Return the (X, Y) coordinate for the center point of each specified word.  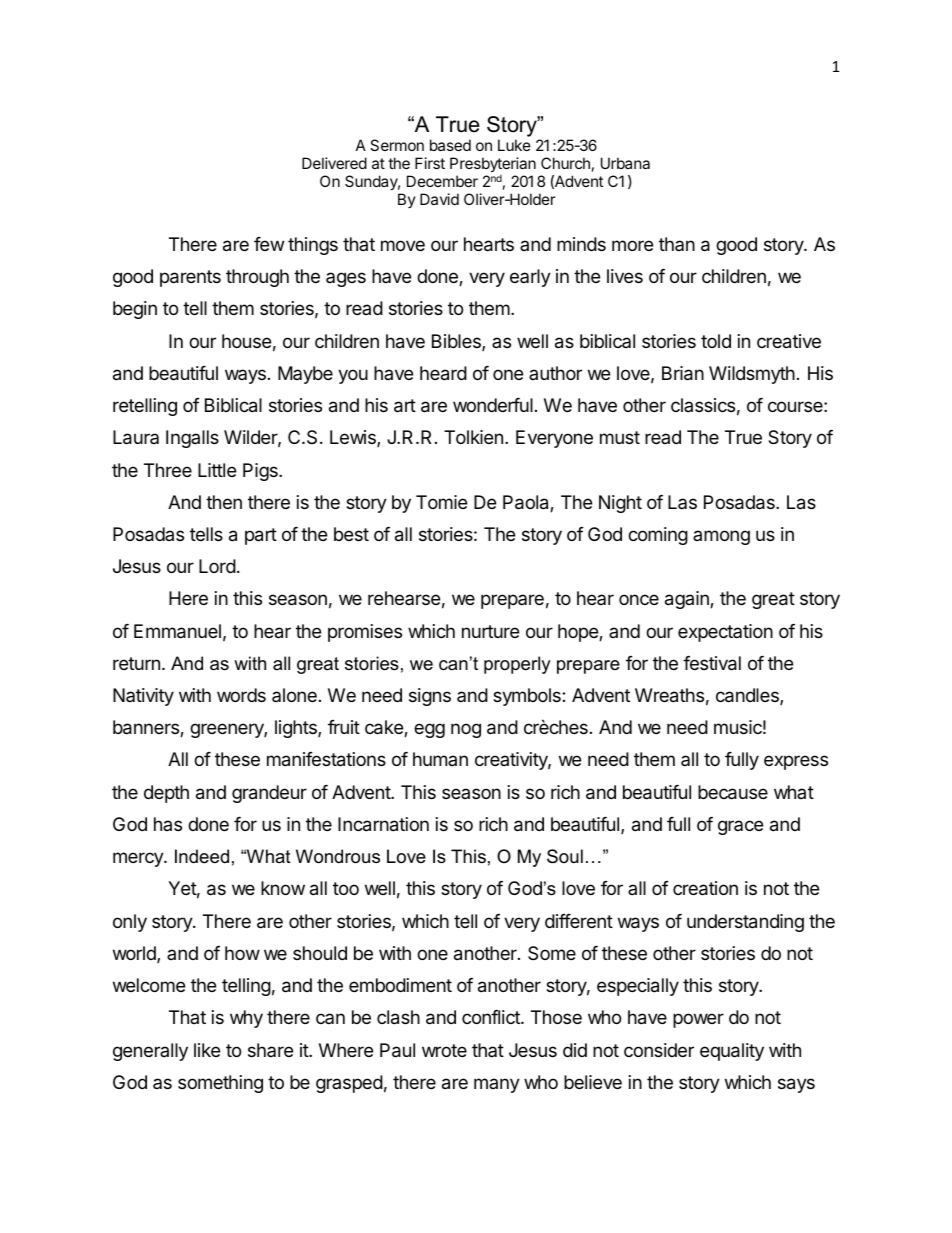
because (733, 792)
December (442, 181)
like (207, 1050)
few (269, 244)
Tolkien (473, 437)
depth (166, 794)
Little (217, 470)
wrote (444, 1050)
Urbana (625, 163)
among (721, 537)
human (440, 759)
